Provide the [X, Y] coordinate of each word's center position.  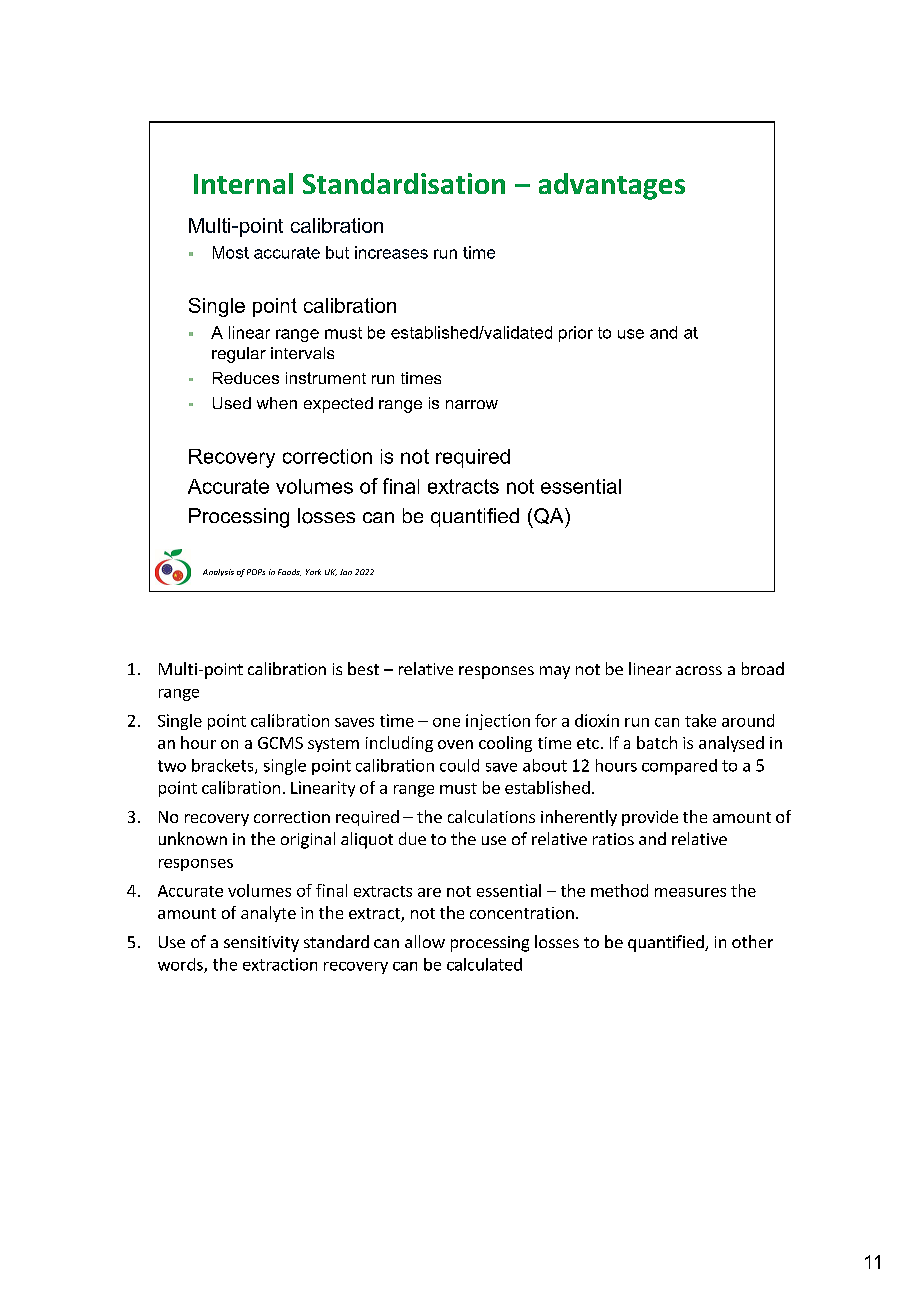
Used [232, 403]
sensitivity [261, 944]
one [446, 722]
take [700, 720]
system [333, 745]
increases [391, 252]
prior [576, 334]
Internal [243, 183]
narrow [472, 404]
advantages [612, 186]
